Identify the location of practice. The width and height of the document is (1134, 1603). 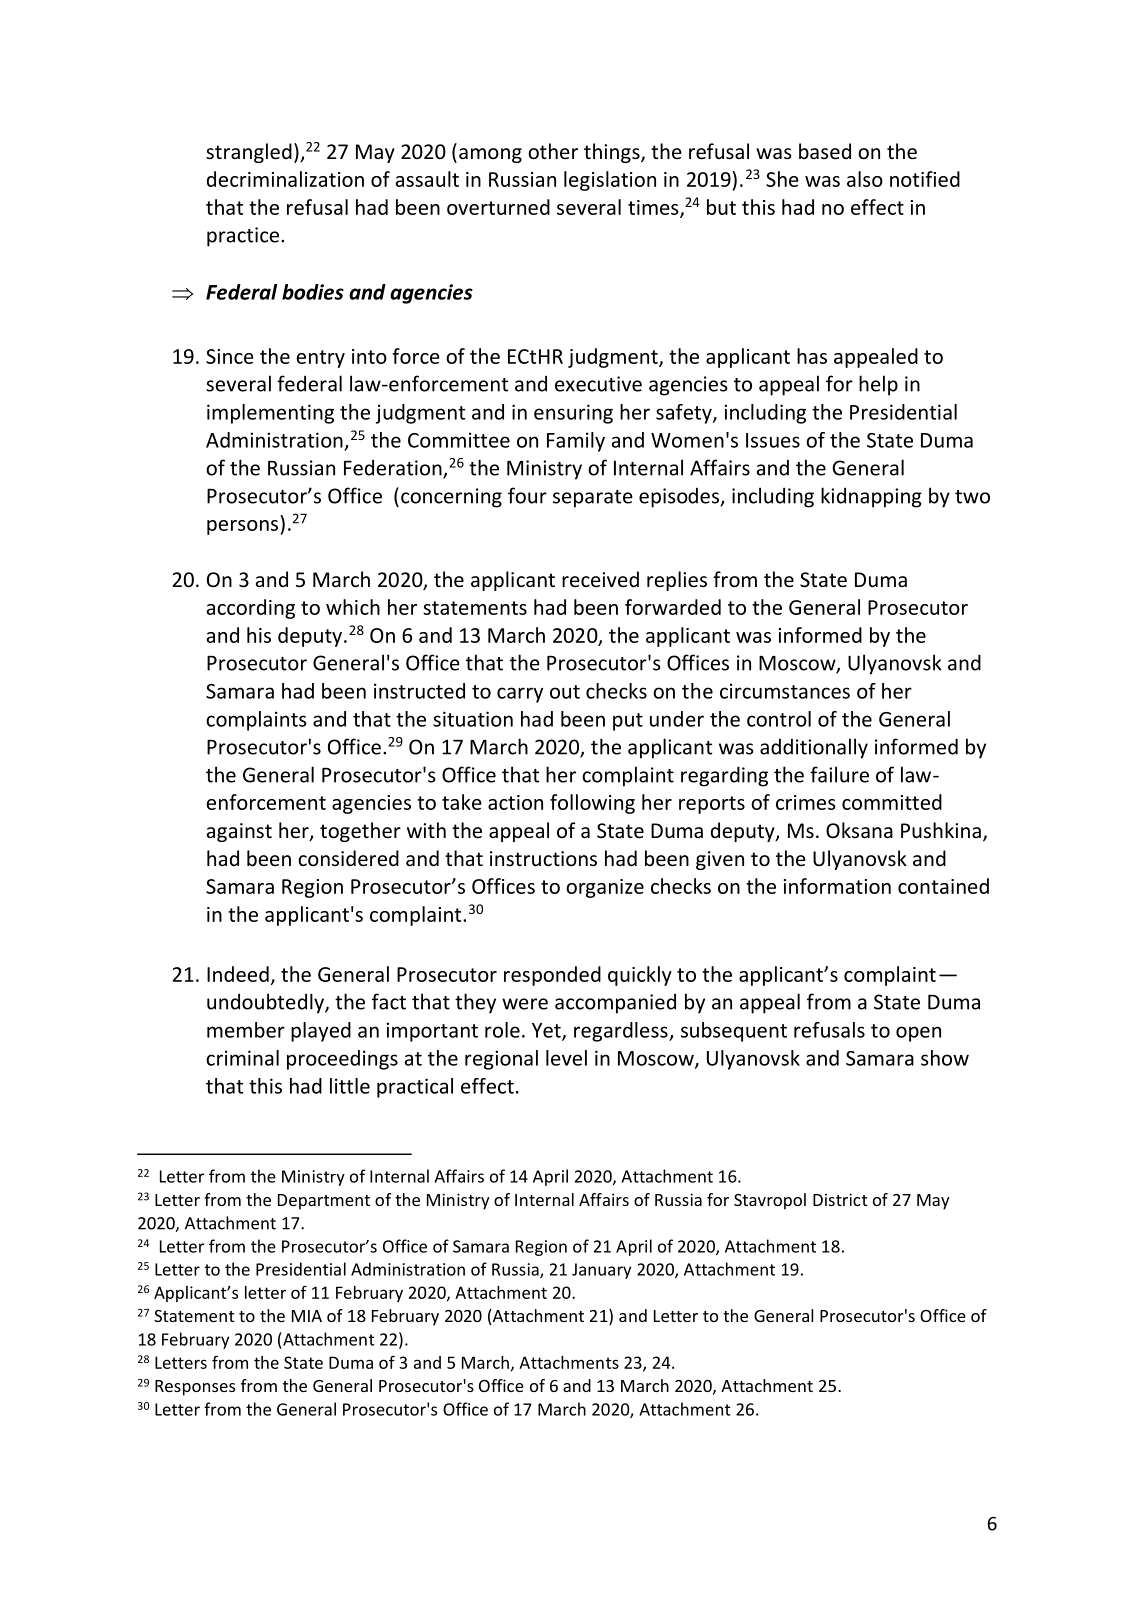
(243, 237).
